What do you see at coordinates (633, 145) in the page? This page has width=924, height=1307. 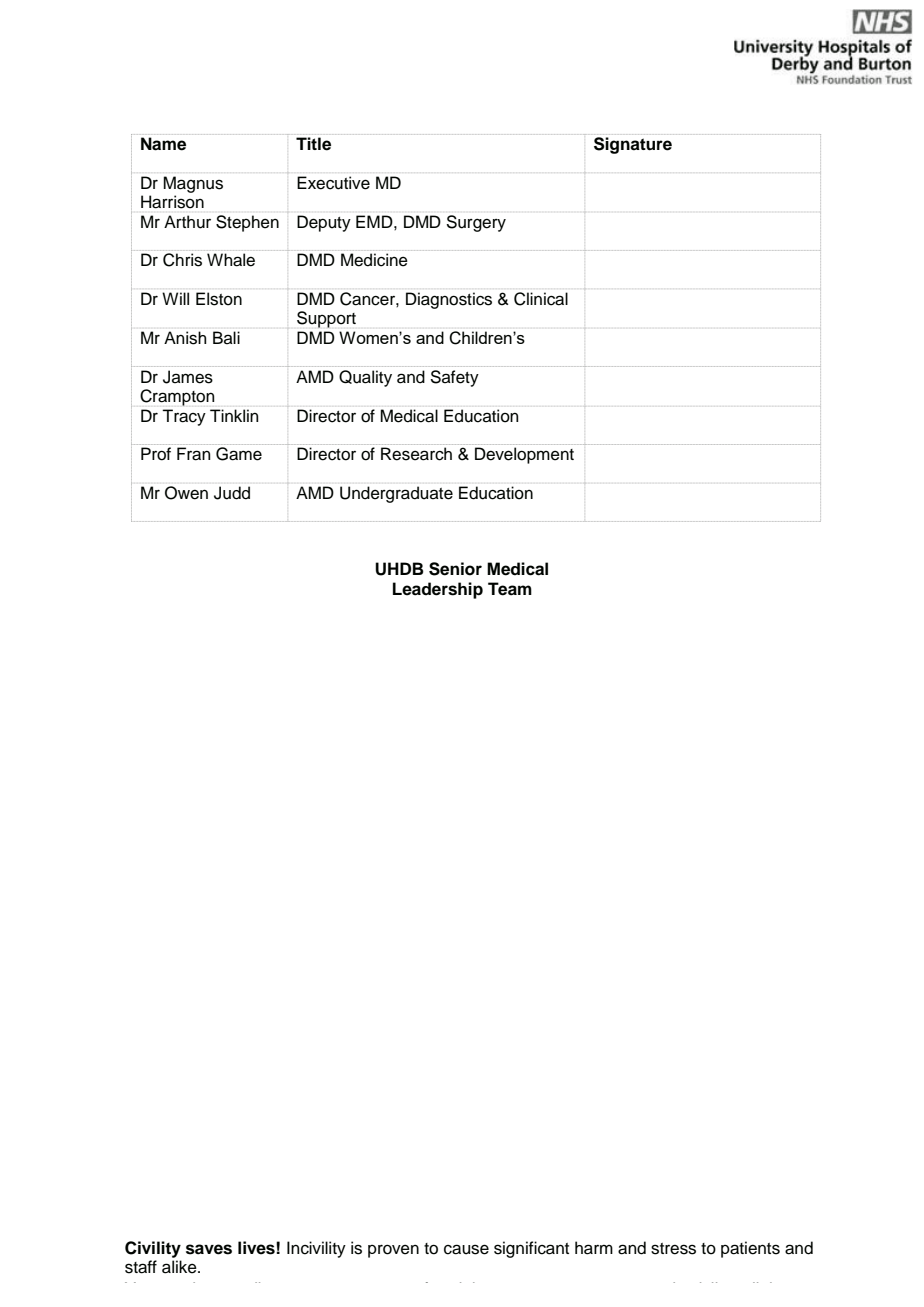 I see `Signature` at bounding box center [633, 145].
